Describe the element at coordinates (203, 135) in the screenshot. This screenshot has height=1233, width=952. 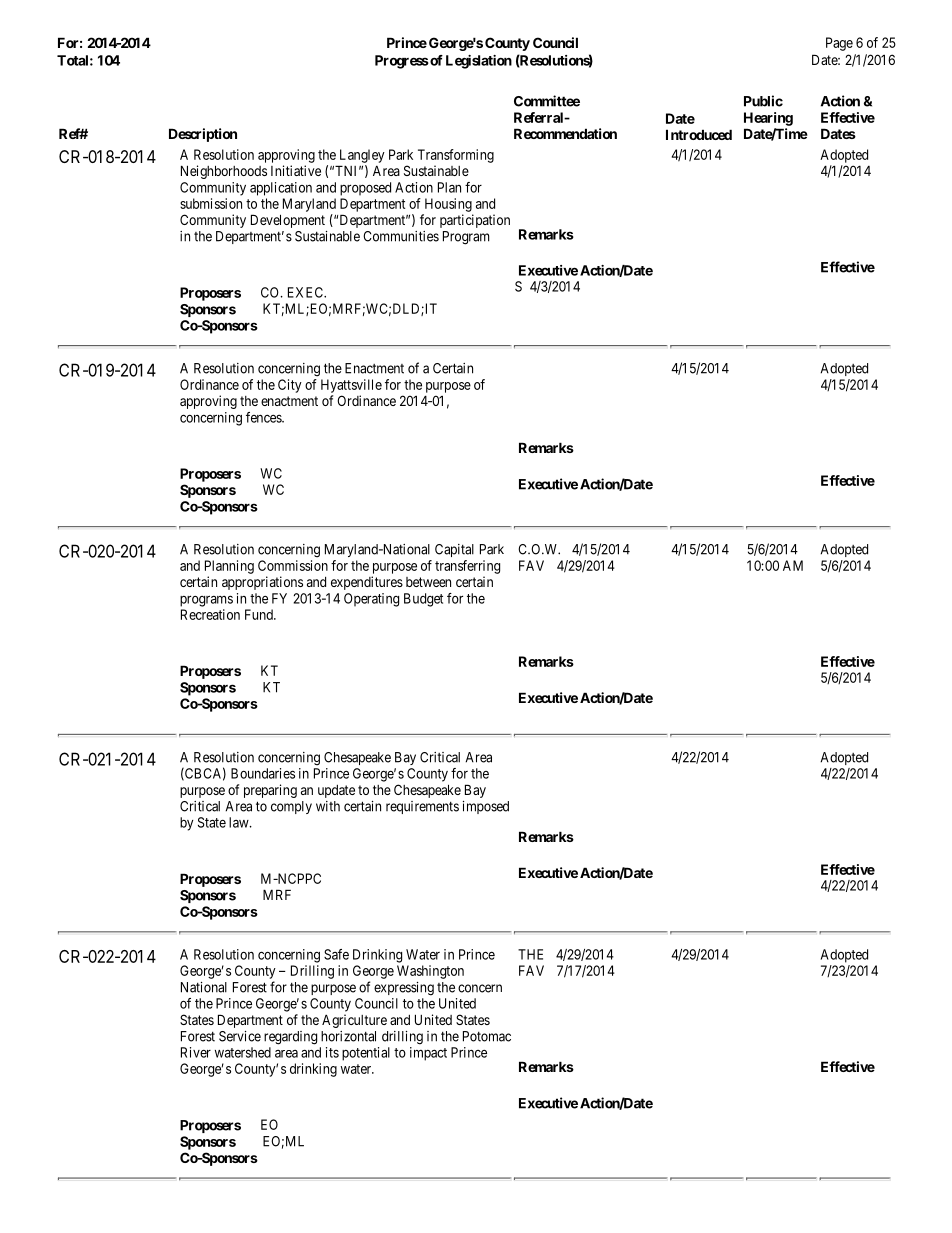
I see `Description` at that location.
